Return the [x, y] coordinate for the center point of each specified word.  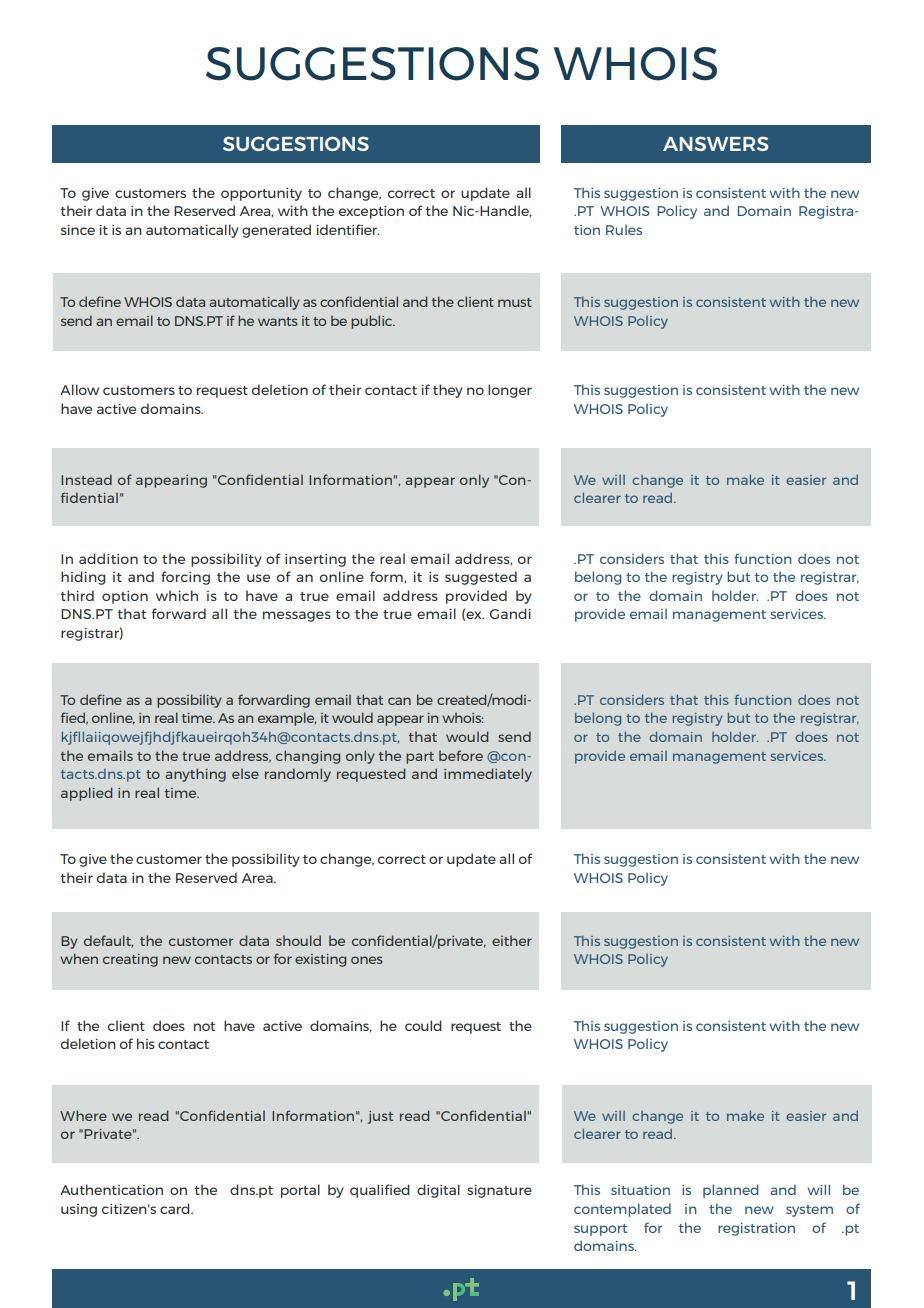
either [512, 941]
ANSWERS [715, 143]
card [176, 1208]
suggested [481, 578]
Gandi [510, 613]
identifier [348, 229]
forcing [185, 578]
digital [438, 1191]
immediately [488, 775]
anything [195, 775]
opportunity [261, 194]
